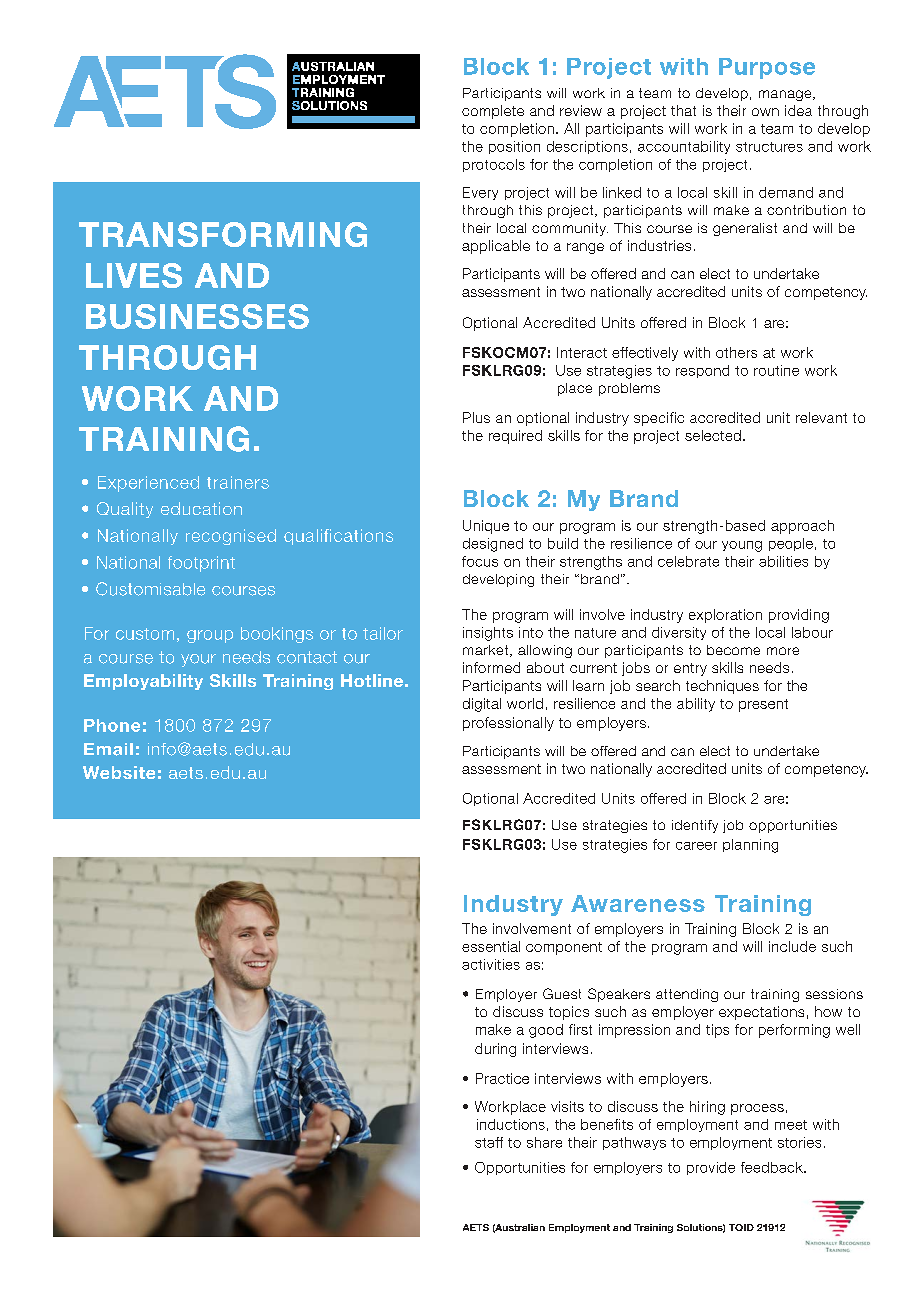 Image resolution: width=924 pixels, height=1290 pixels. I want to click on own, so click(765, 112).
